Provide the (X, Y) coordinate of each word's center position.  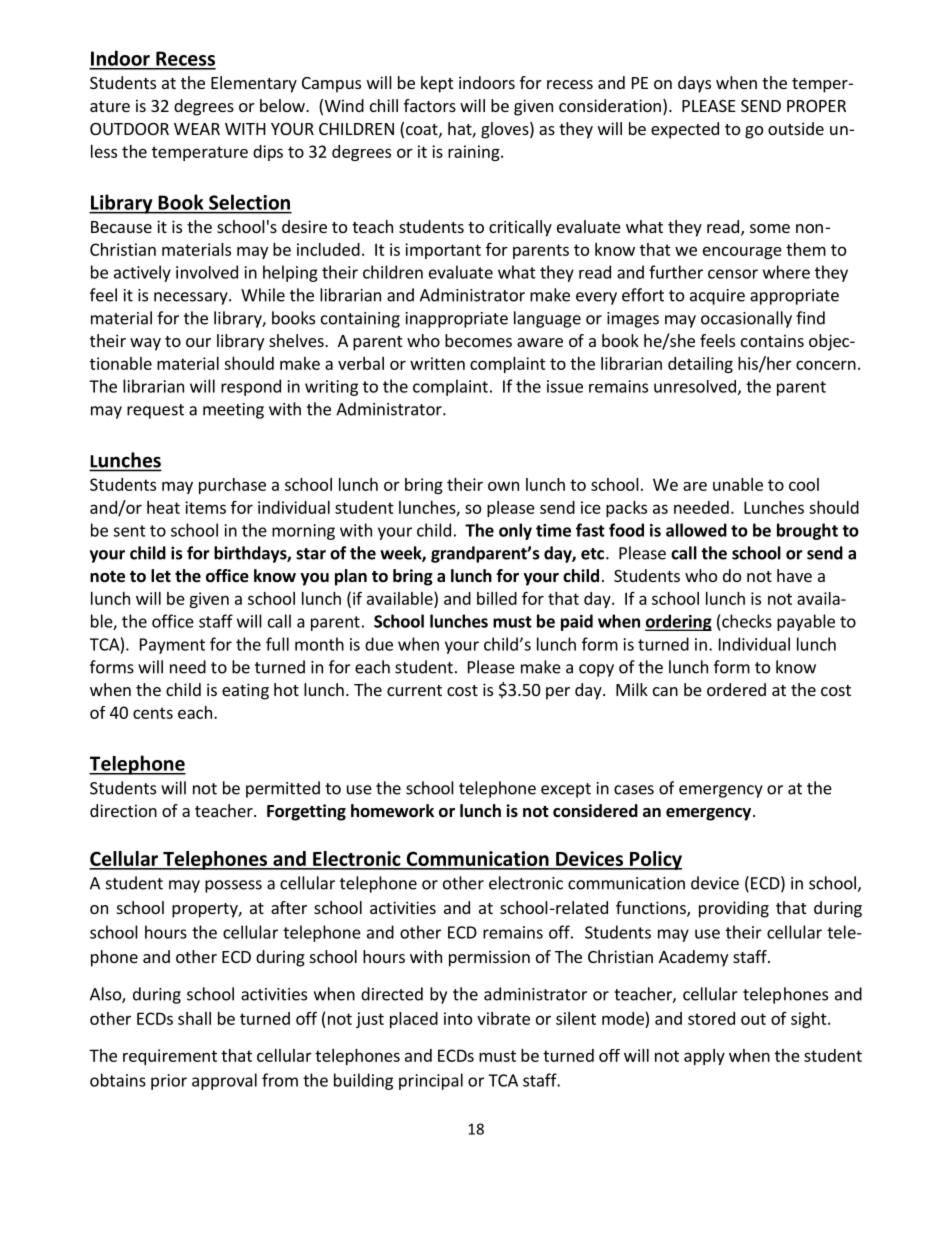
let (161, 576)
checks (747, 621)
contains (772, 340)
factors (430, 105)
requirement (170, 1057)
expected (685, 130)
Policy (655, 860)
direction (123, 810)
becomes (478, 340)
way (145, 344)
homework (392, 811)
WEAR (197, 129)
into (458, 1018)
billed (497, 598)
